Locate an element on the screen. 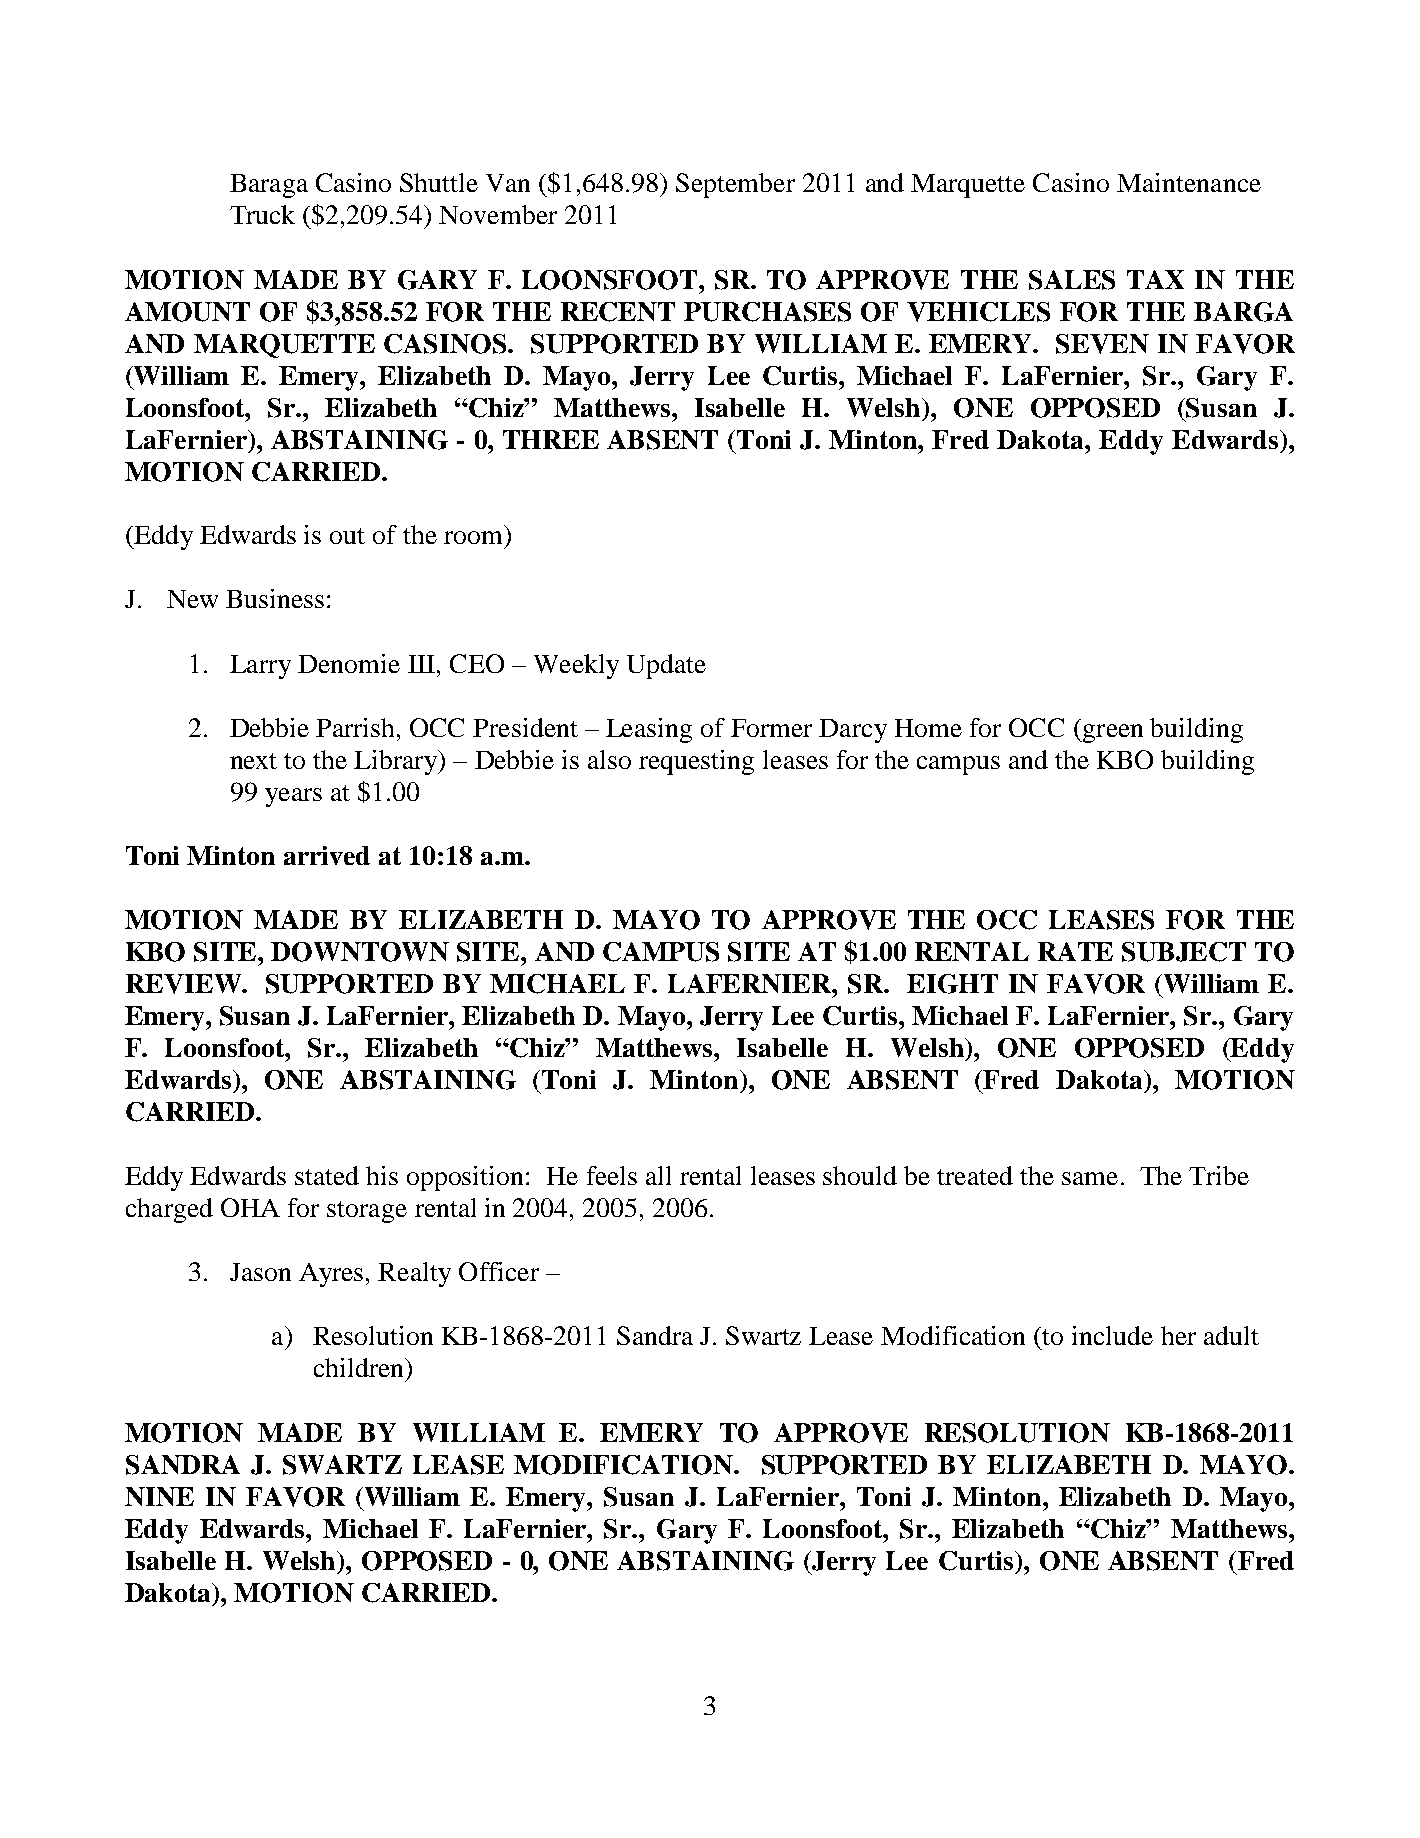 The image size is (1420, 1838). Update is located at coordinates (666, 666).
